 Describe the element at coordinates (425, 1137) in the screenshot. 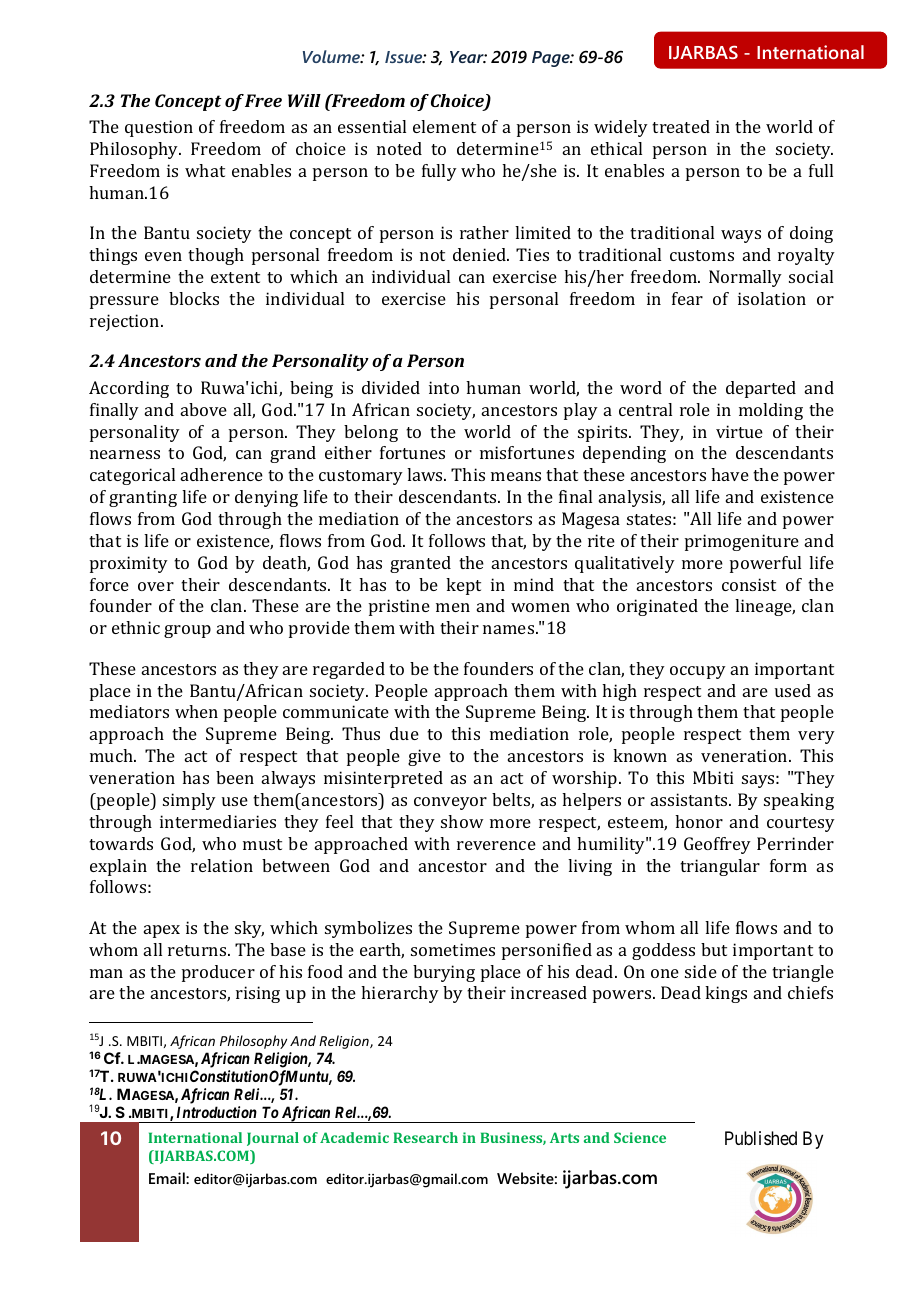

I see `Research` at that location.
